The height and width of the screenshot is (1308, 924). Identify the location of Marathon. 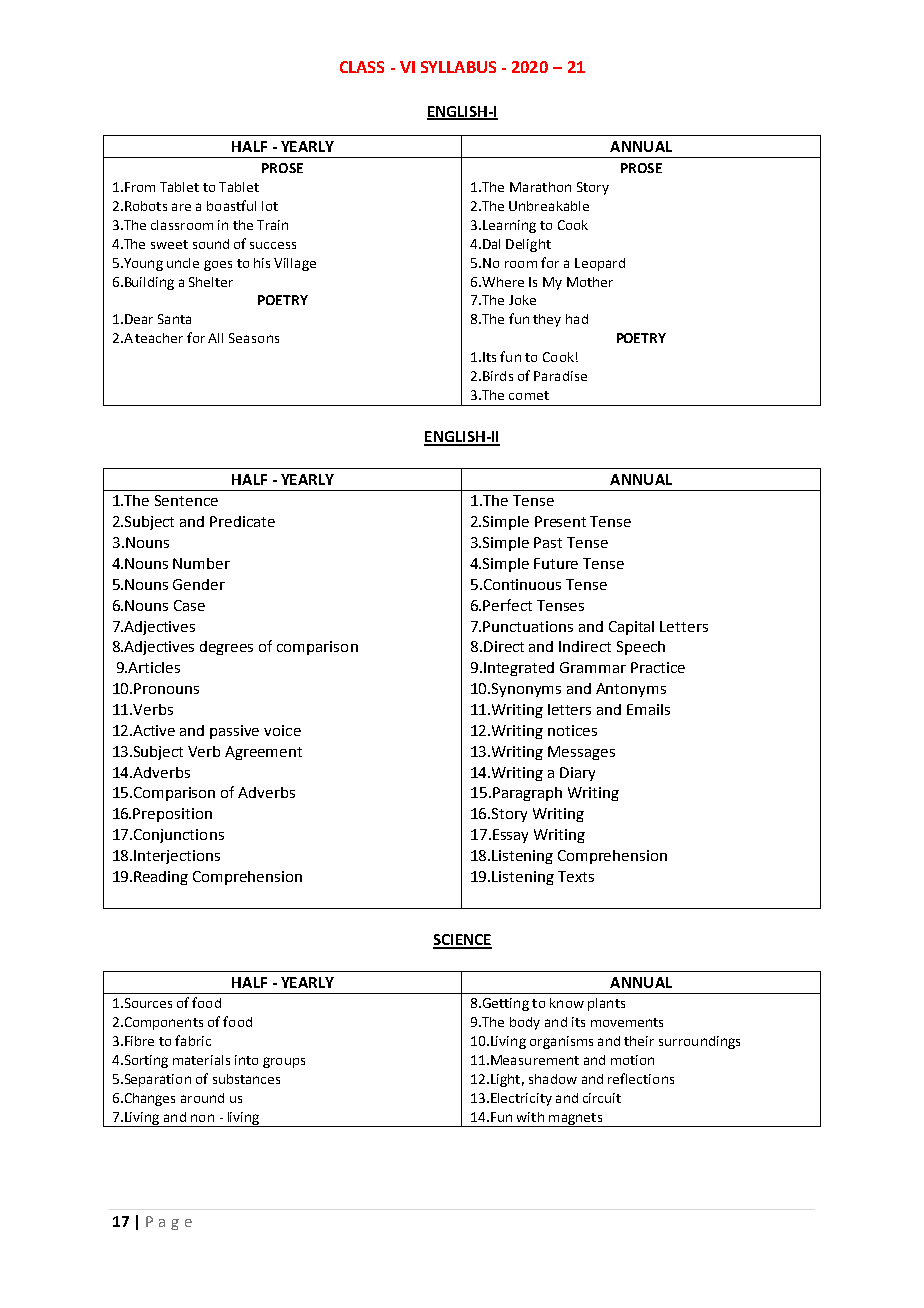
(540, 187).
